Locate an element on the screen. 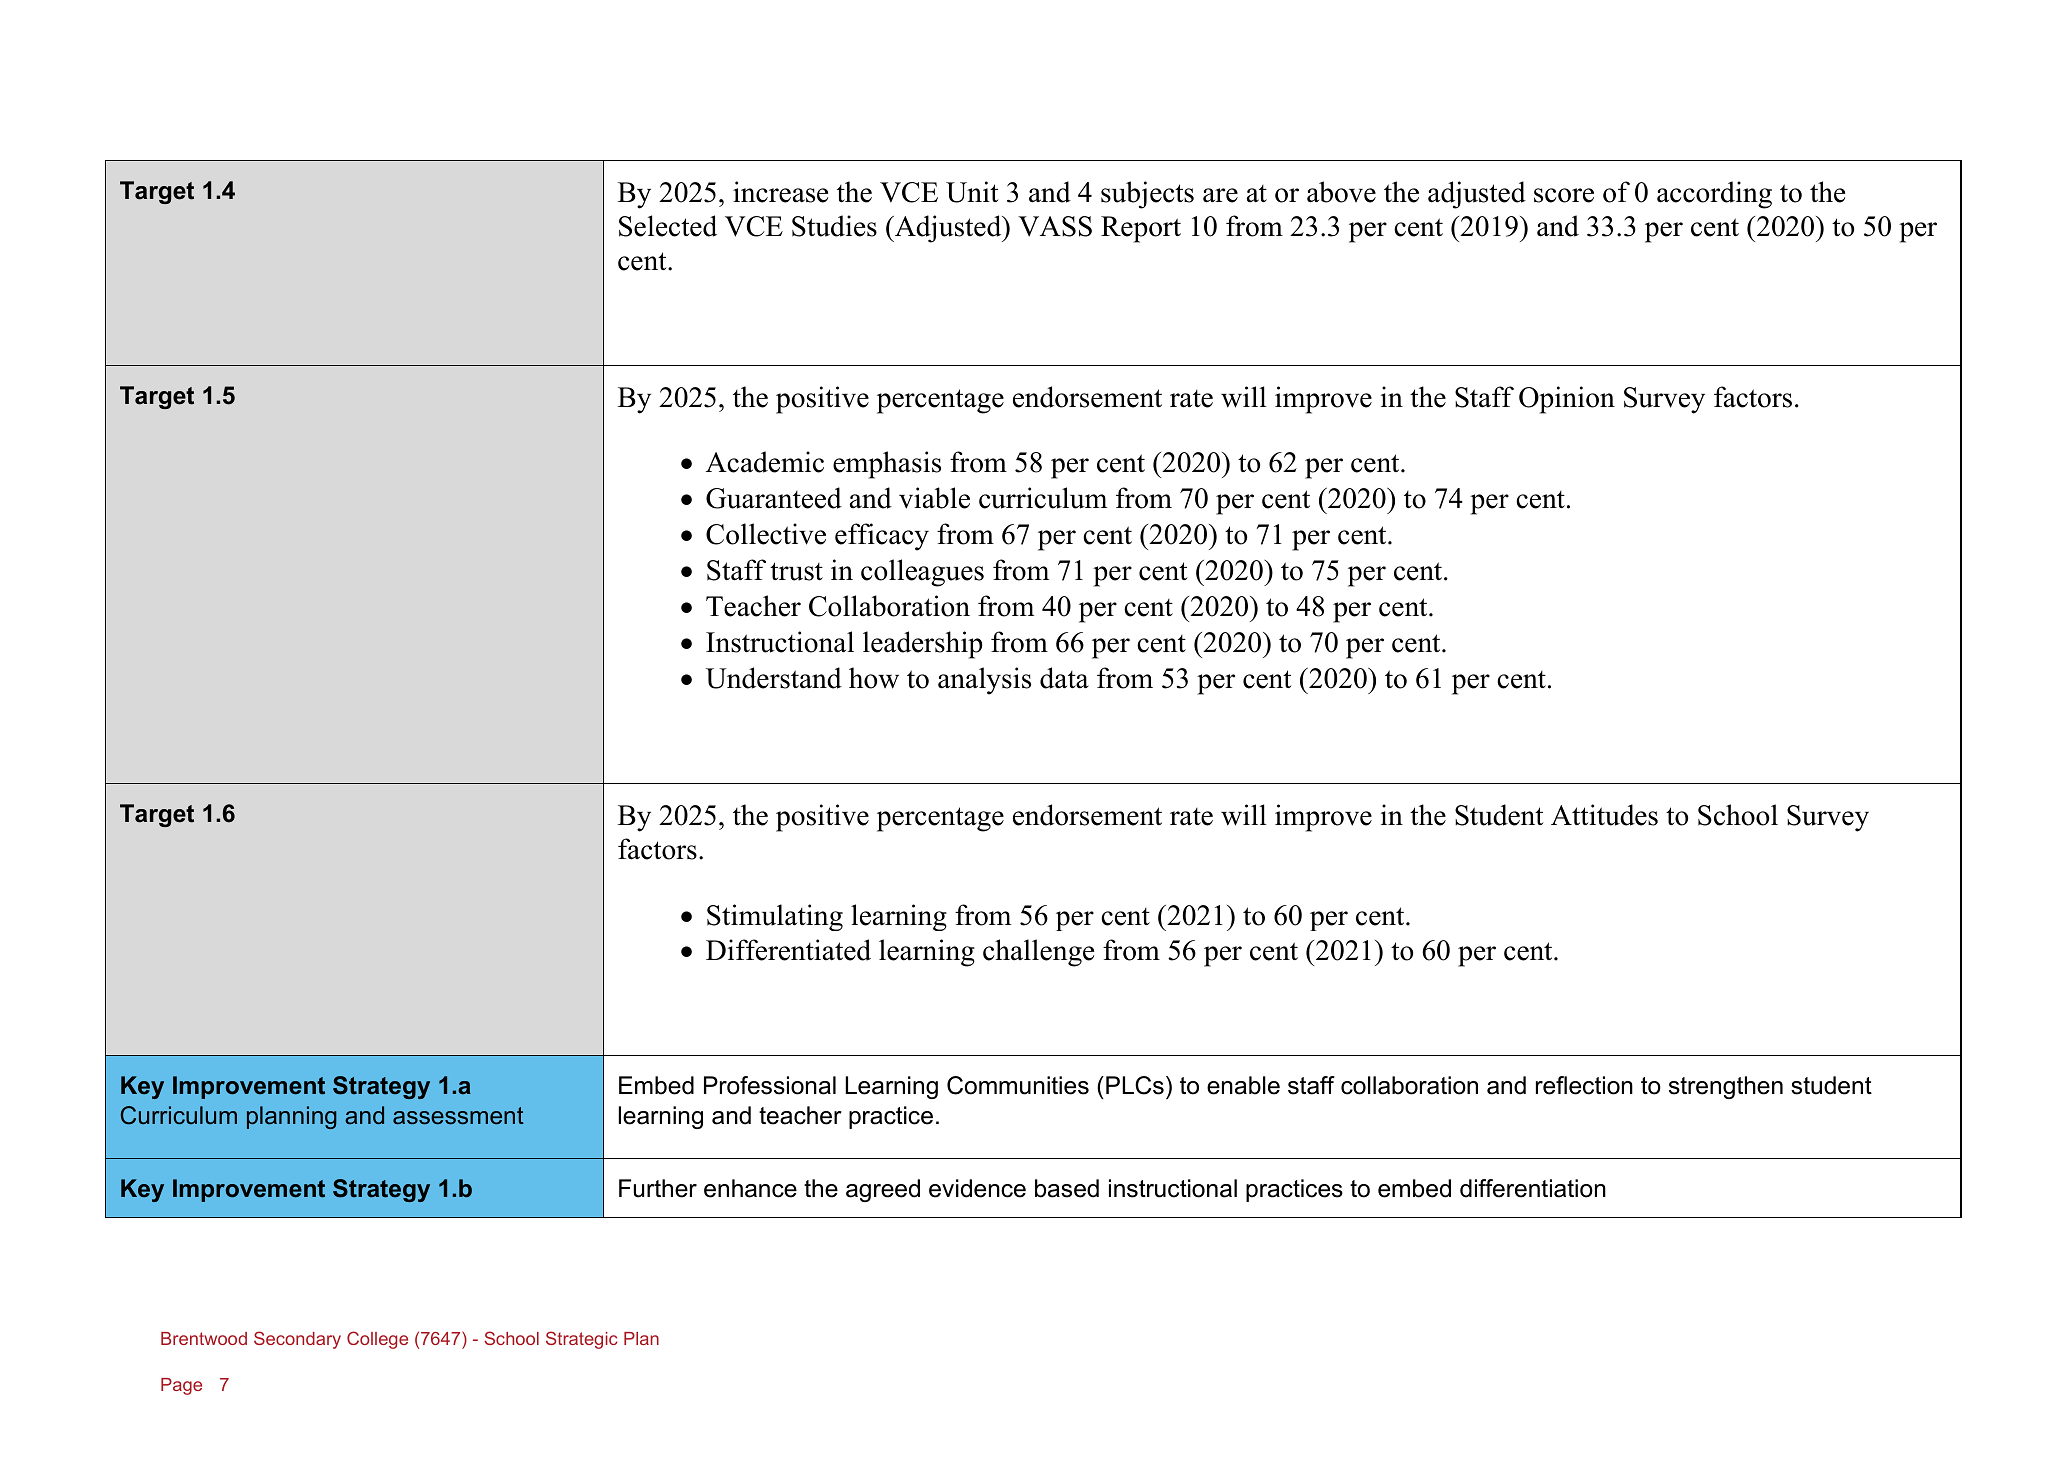 Image resolution: width=2067 pixels, height=1461 pixels. analysis is located at coordinates (984, 681).
